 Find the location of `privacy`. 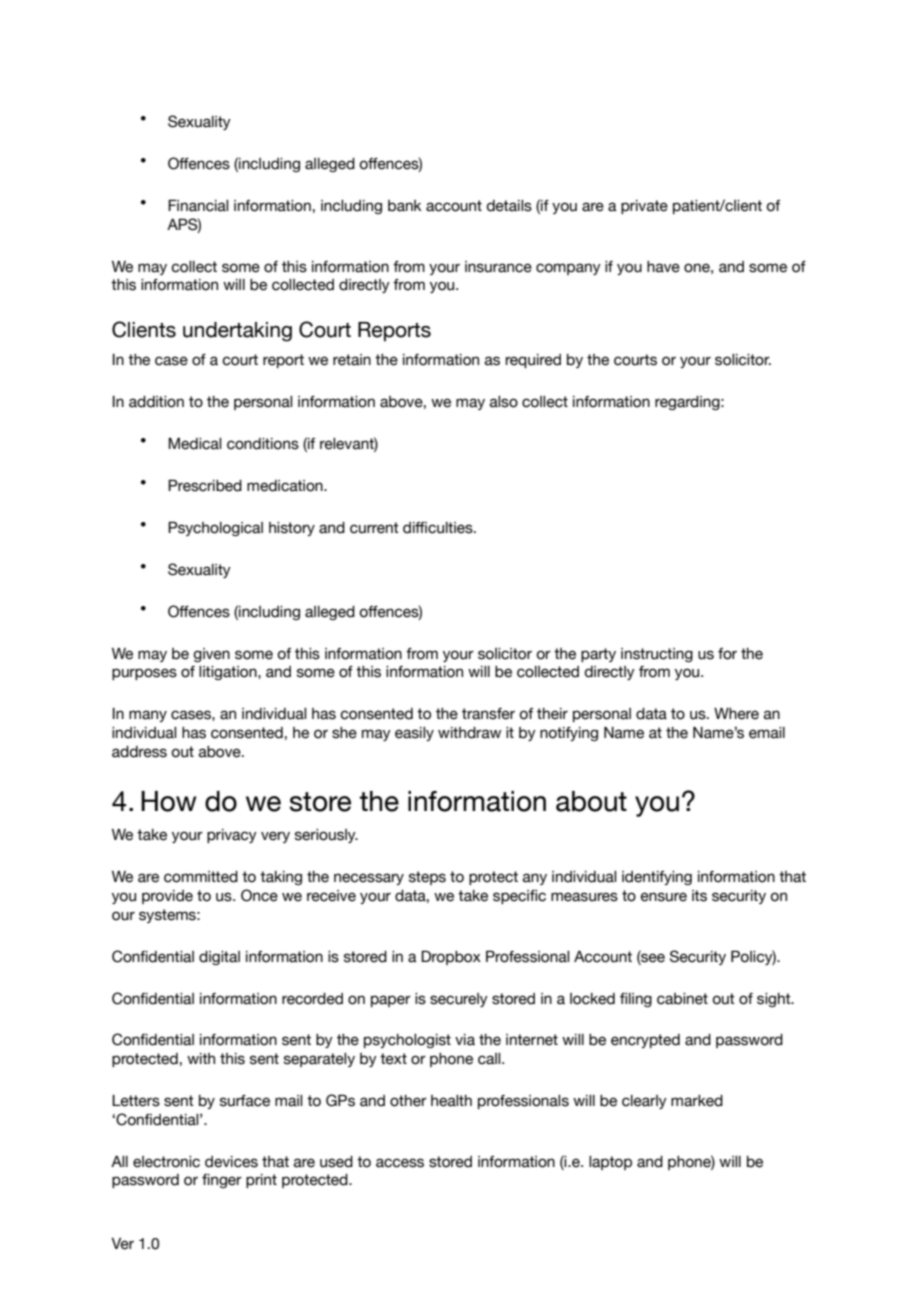

privacy is located at coordinates (232, 836).
